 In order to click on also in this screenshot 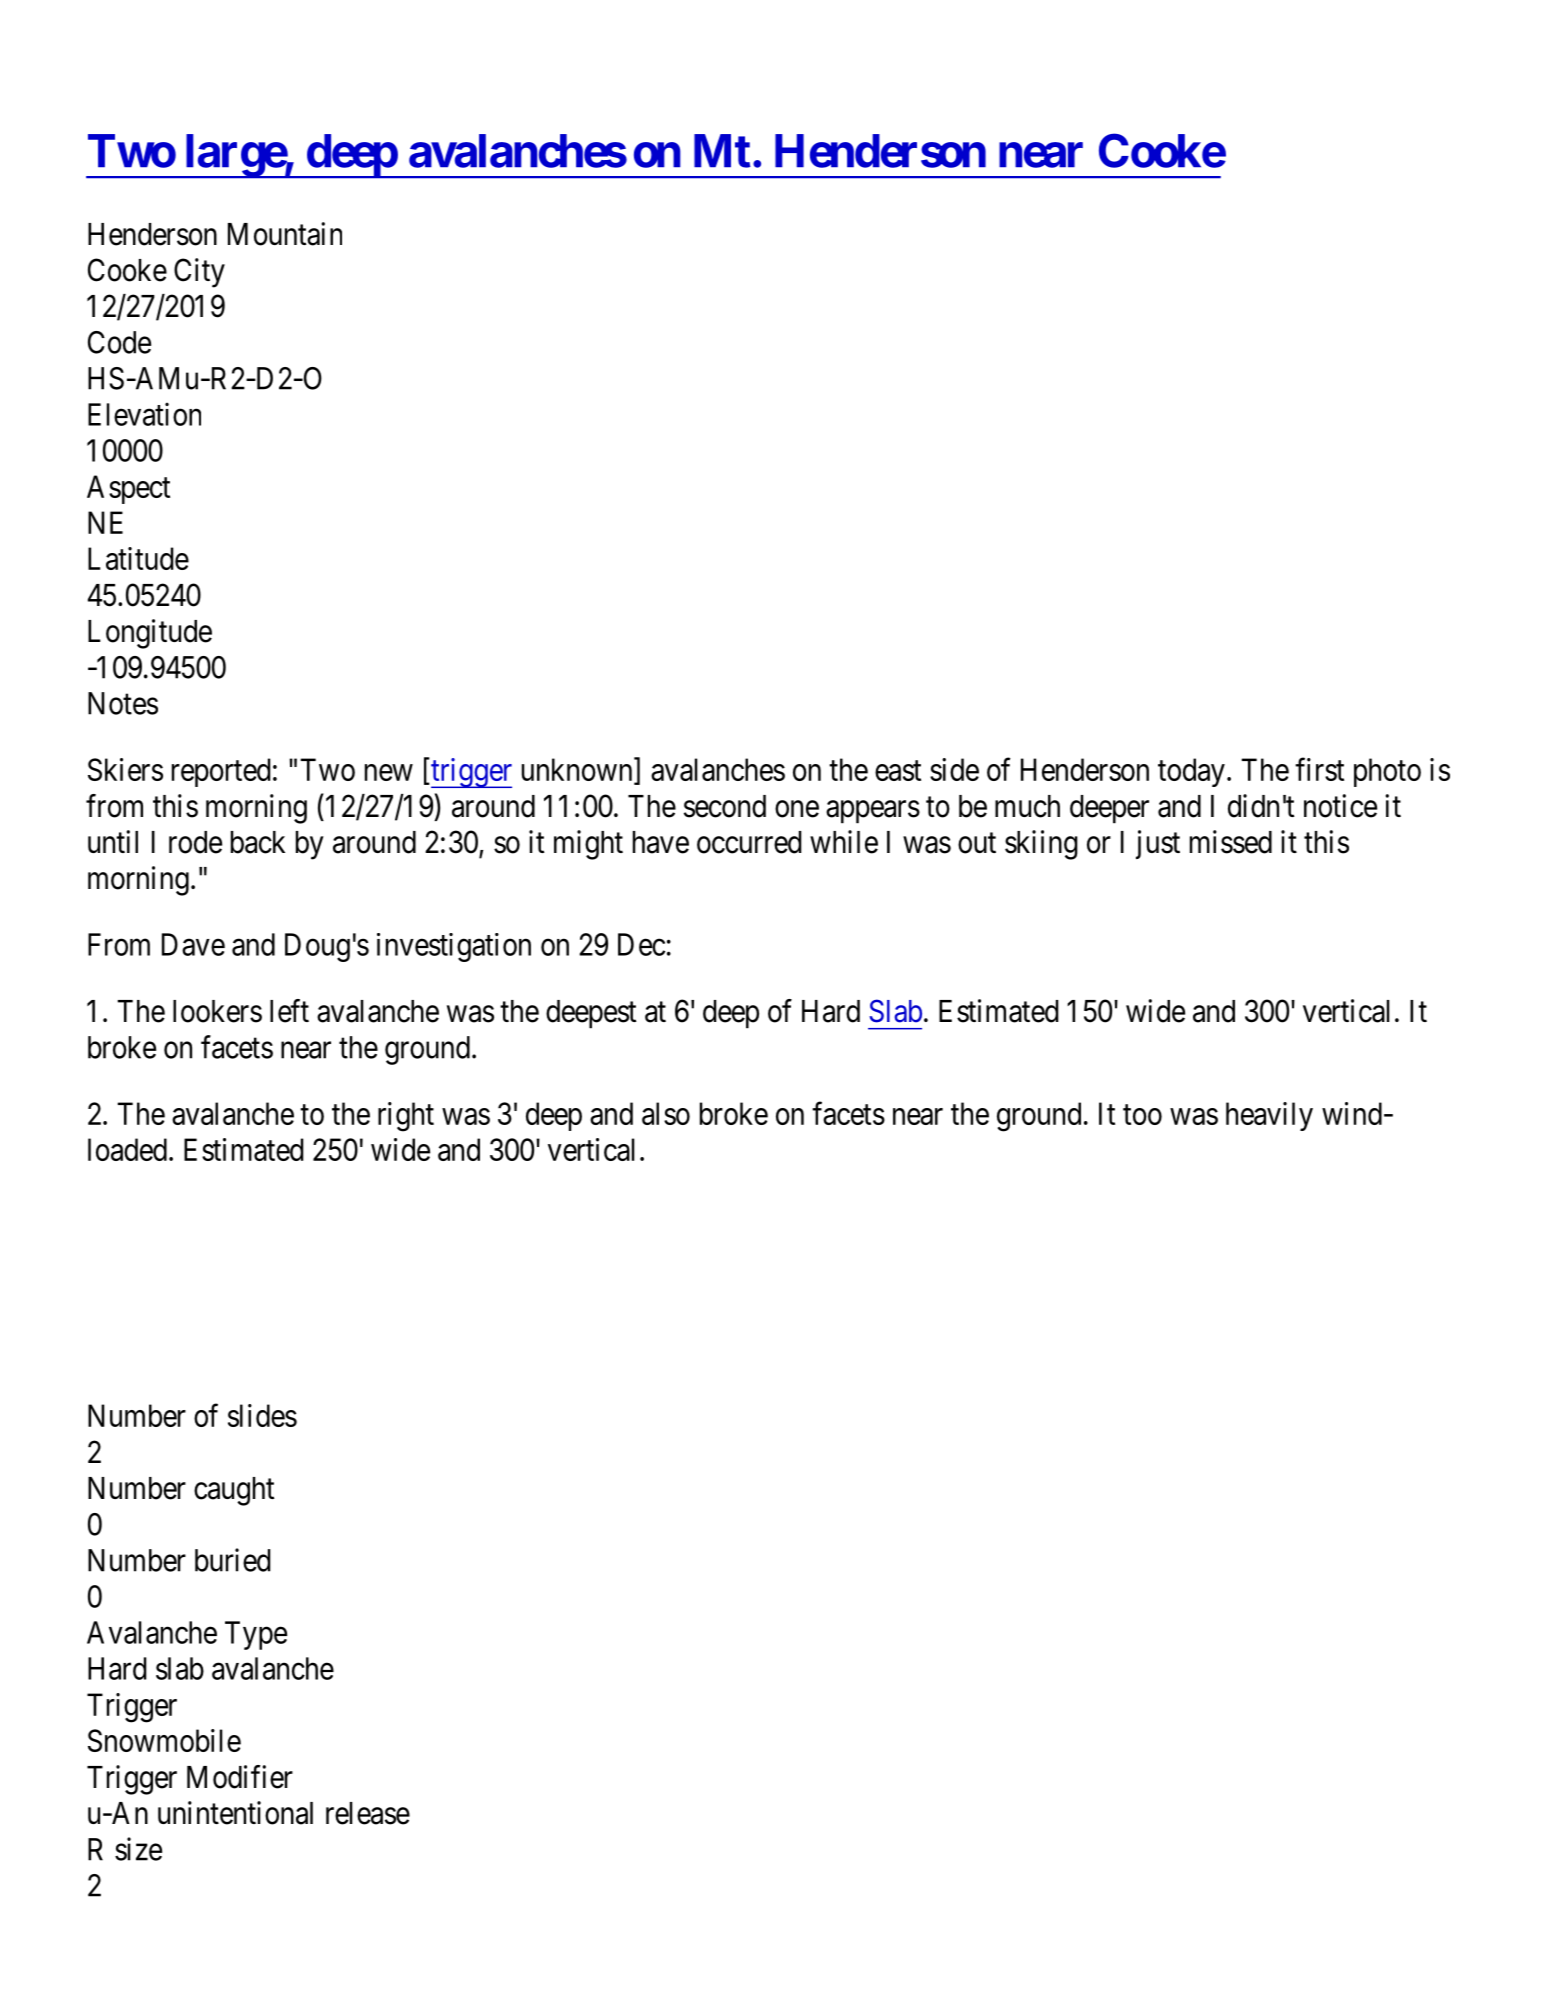, I will do `click(666, 1113)`.
